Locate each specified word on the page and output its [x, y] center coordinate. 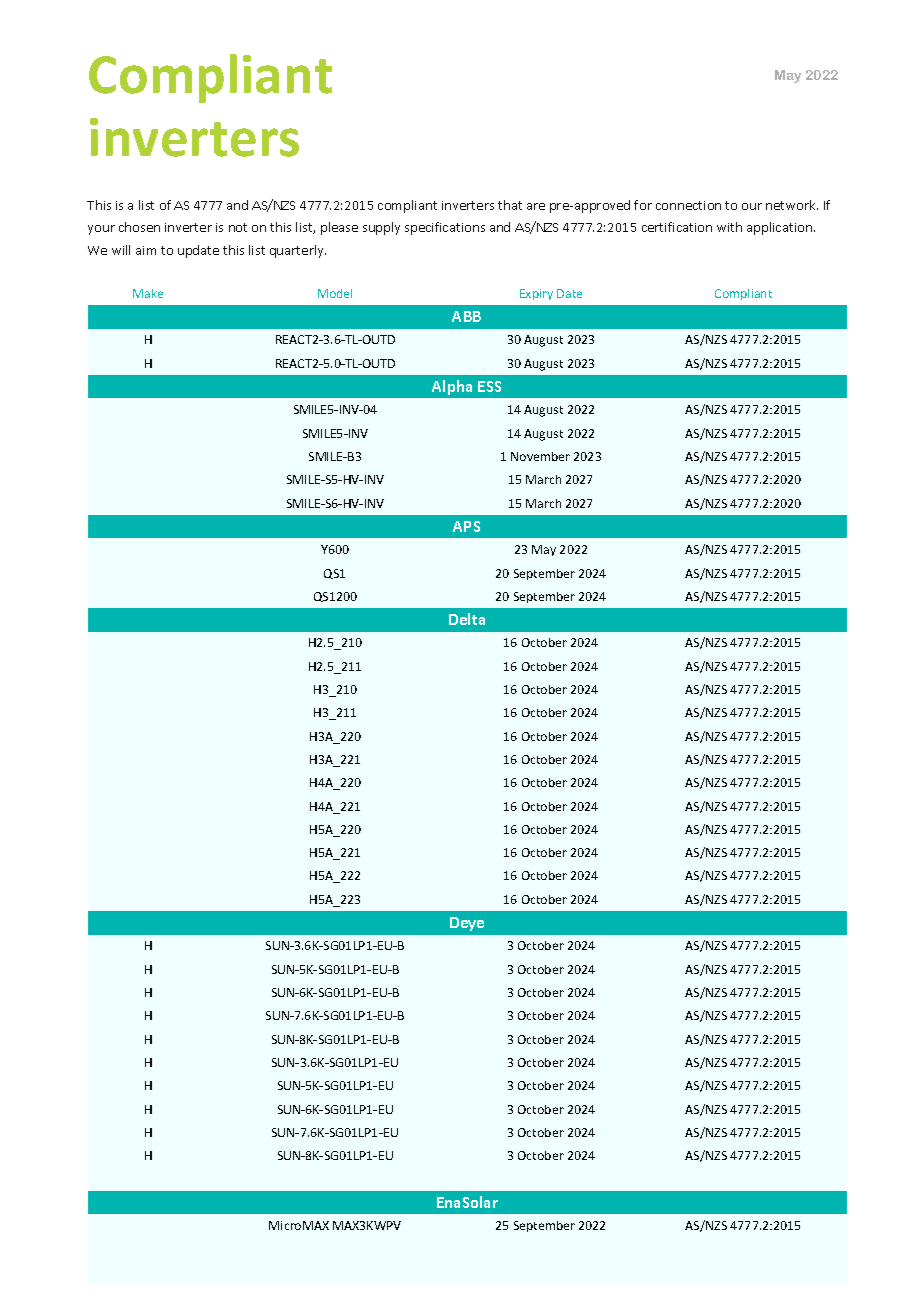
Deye [467, 924]
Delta [467, 619]
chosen [139, 227]
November [540, 456]
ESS [489, 386]
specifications [445, 228]
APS [466, 526]
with [729, 227]
